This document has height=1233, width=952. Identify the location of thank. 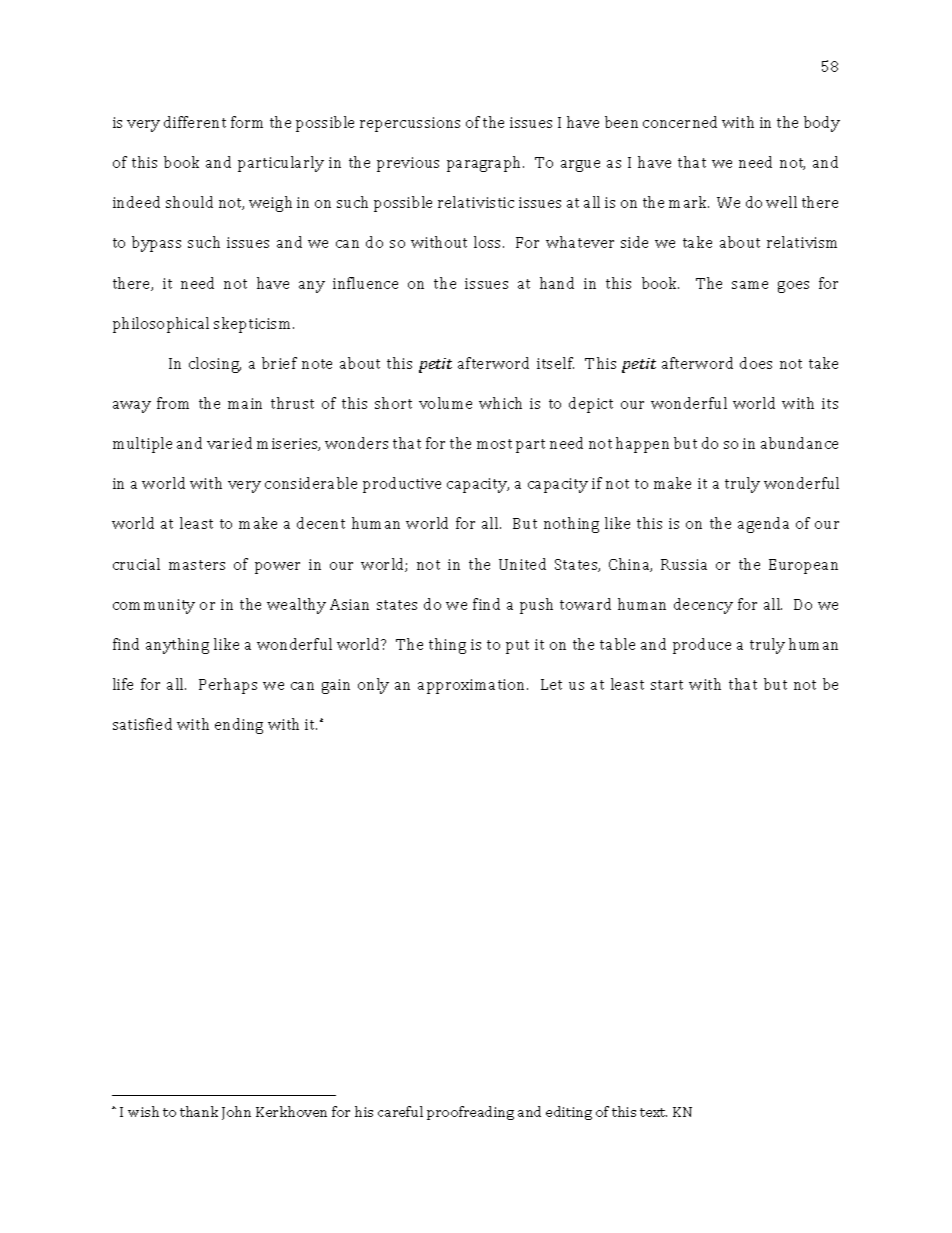
(199, 1111).
